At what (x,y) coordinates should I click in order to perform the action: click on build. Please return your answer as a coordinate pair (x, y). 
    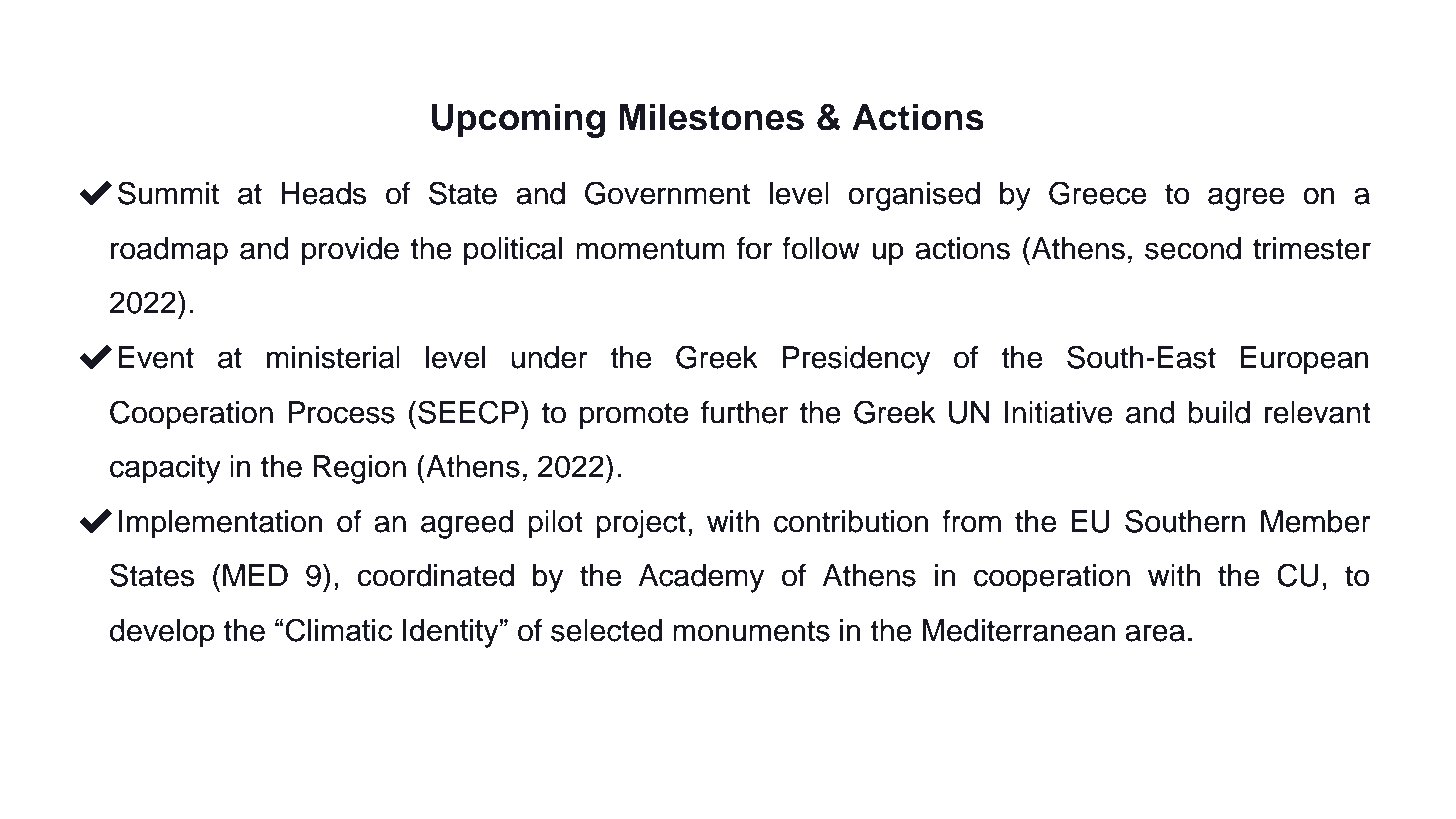
    Looking at the image, I should click on (1219, 412).
